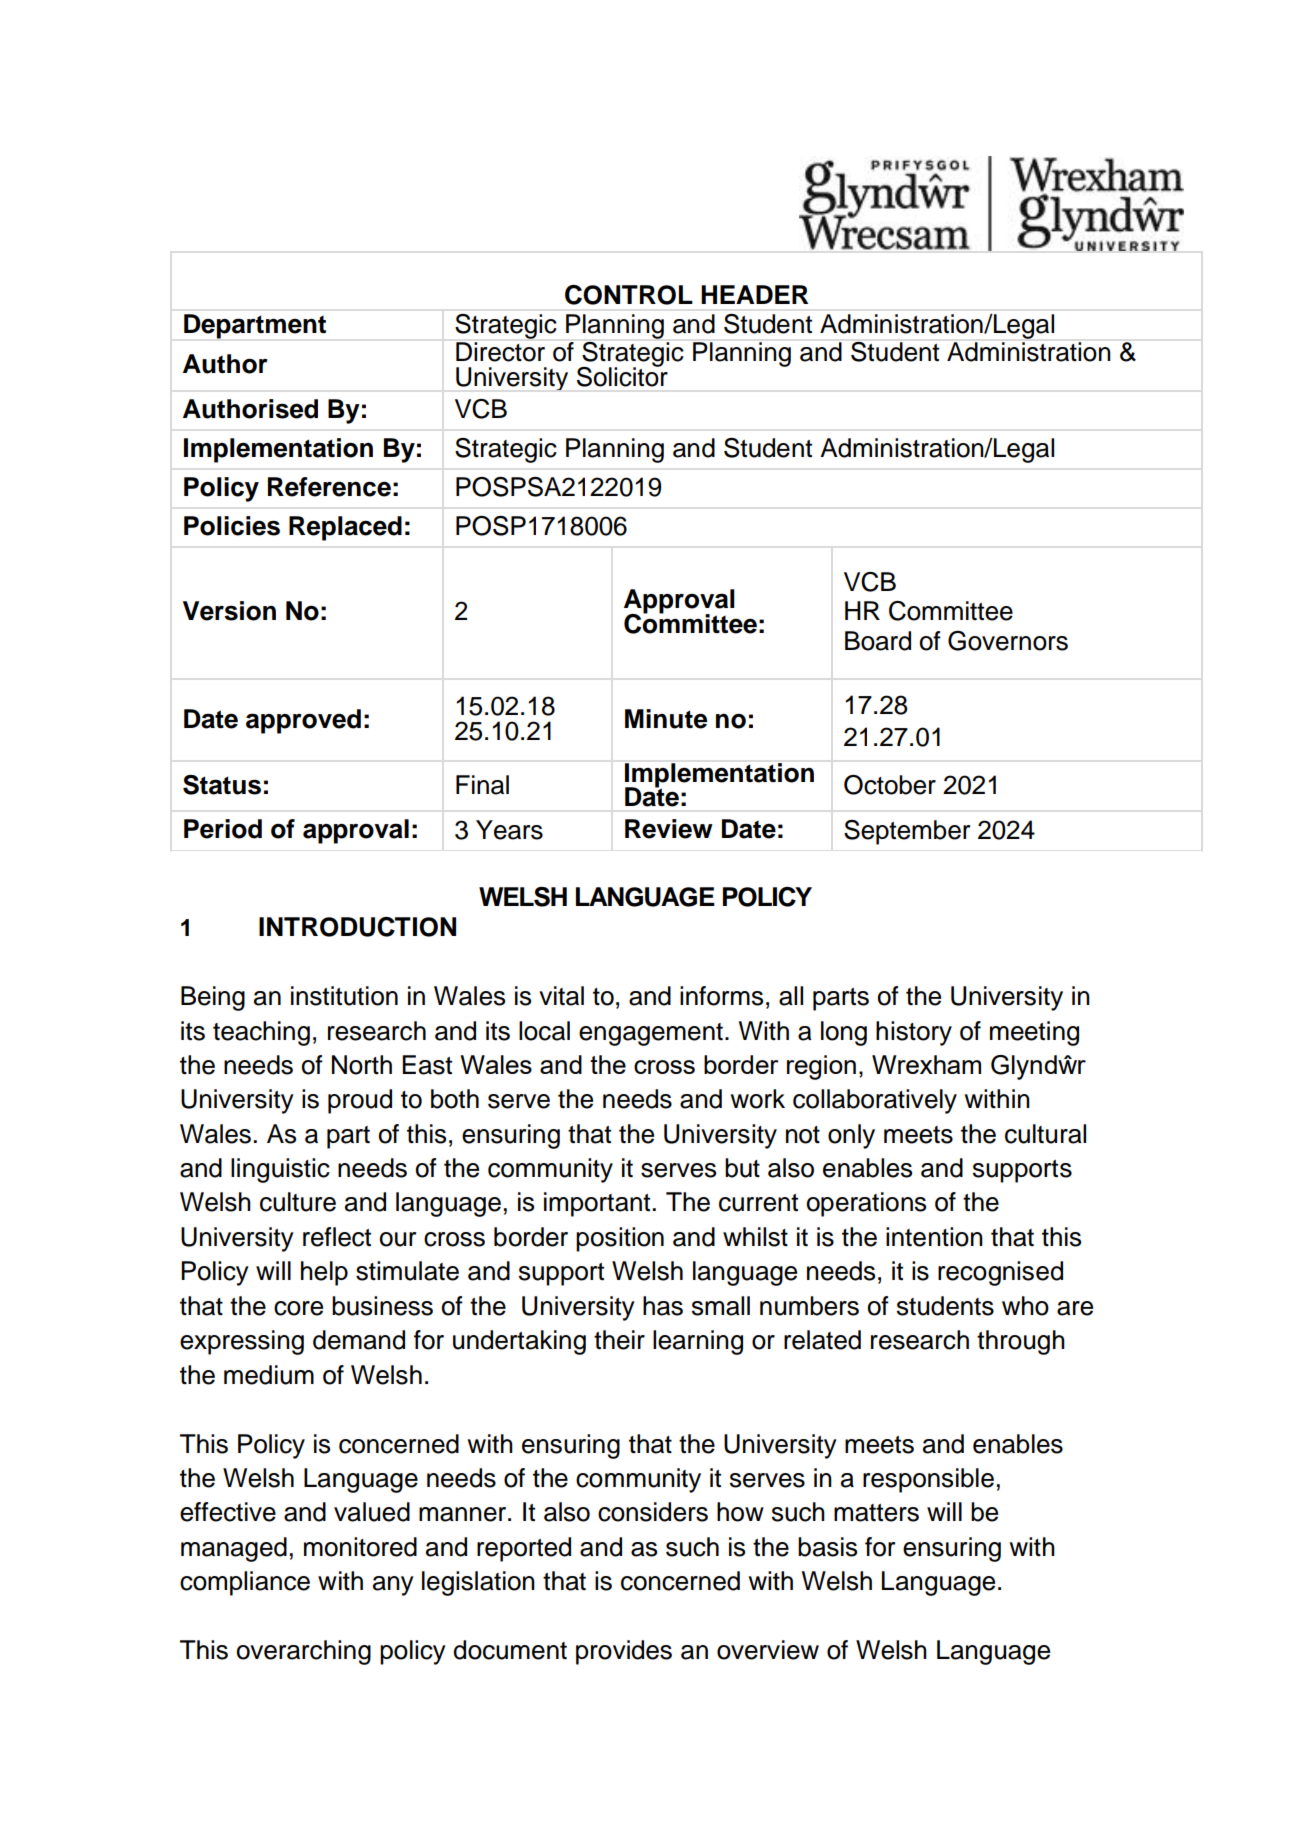  Describe the element at coordinates (651, 1034) in the document. I see `engagement` at that location.
